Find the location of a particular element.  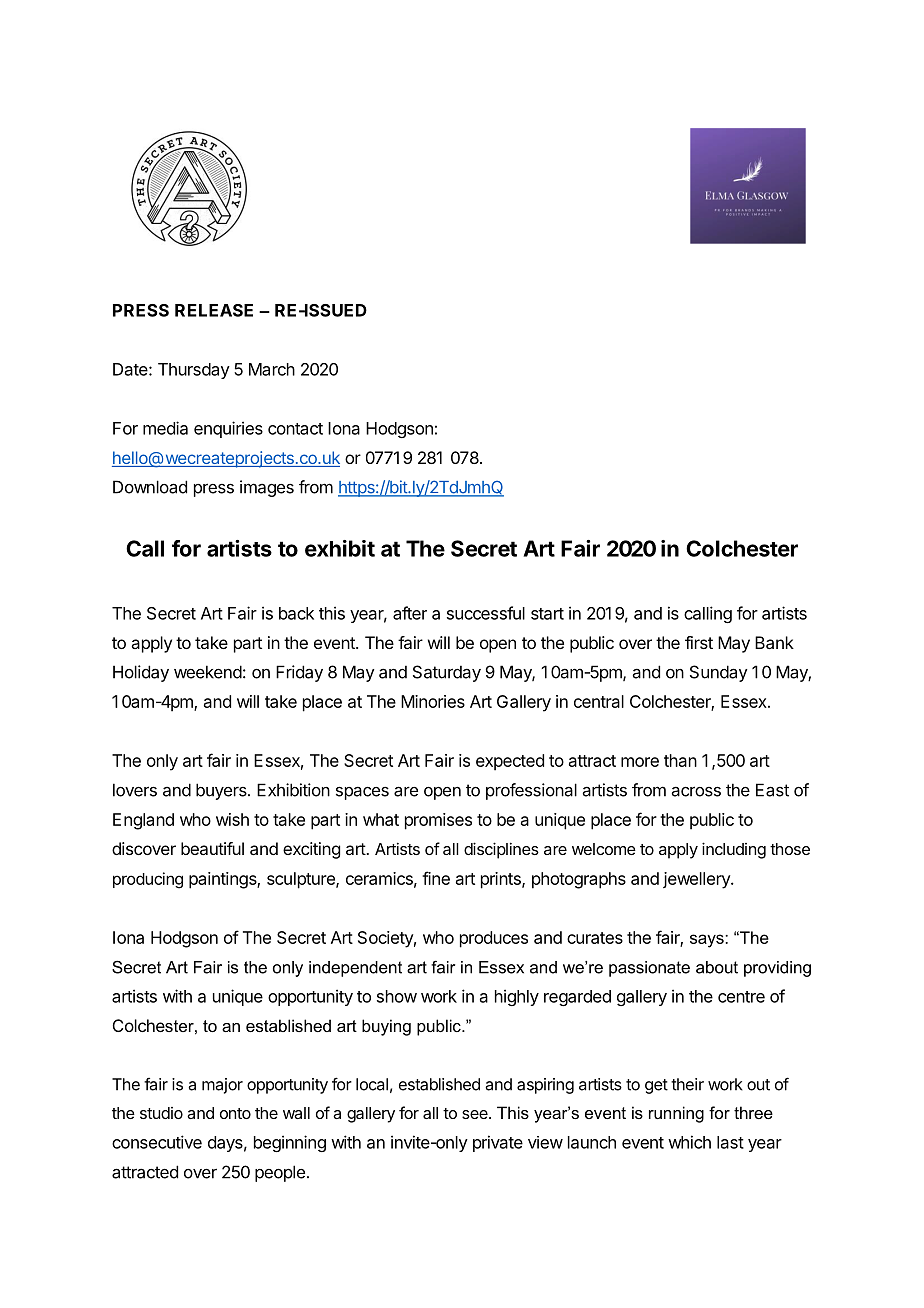

successful is located at coordinates (486, 613).
